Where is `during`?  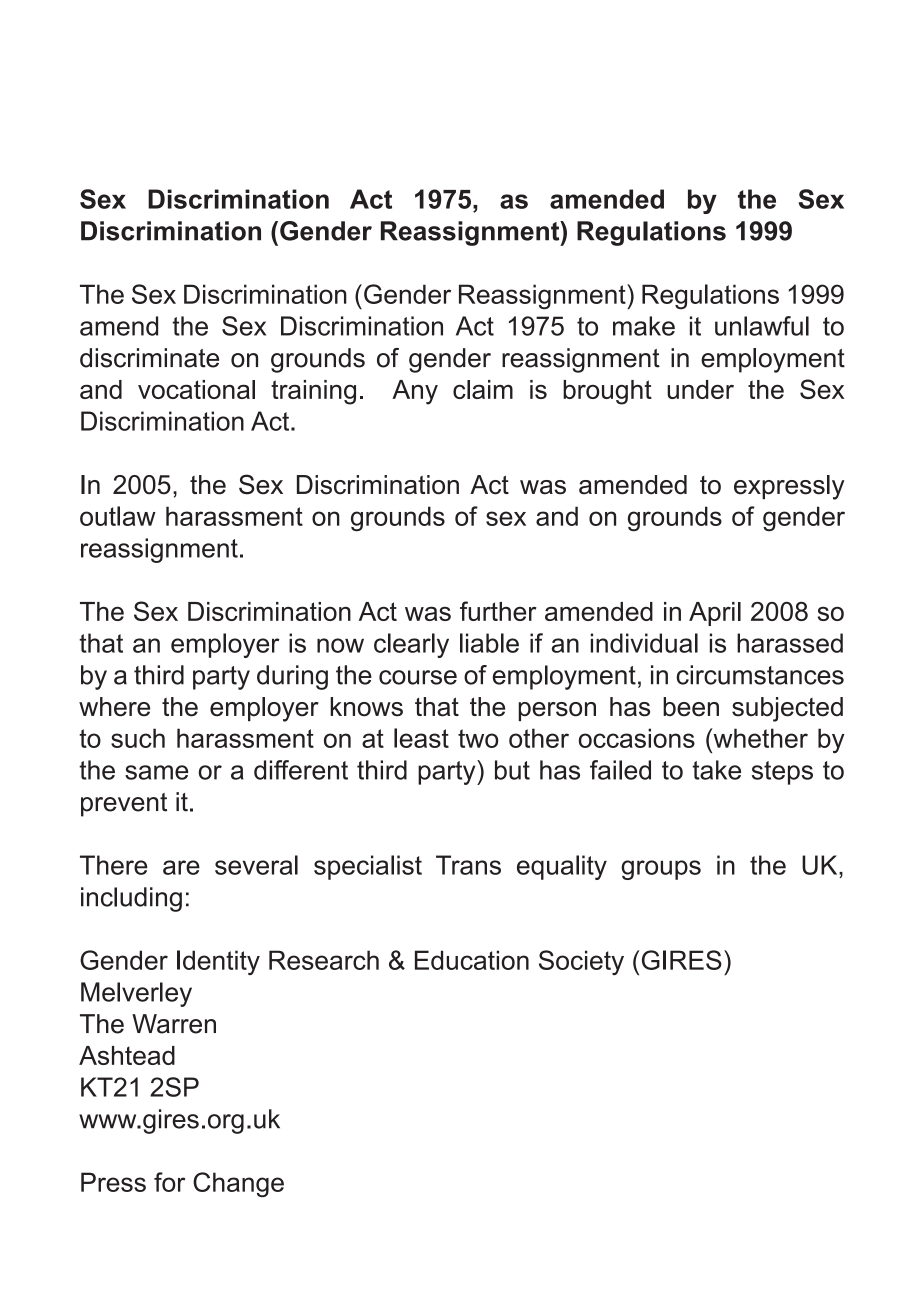 during is located at coordinates (292, 677).
